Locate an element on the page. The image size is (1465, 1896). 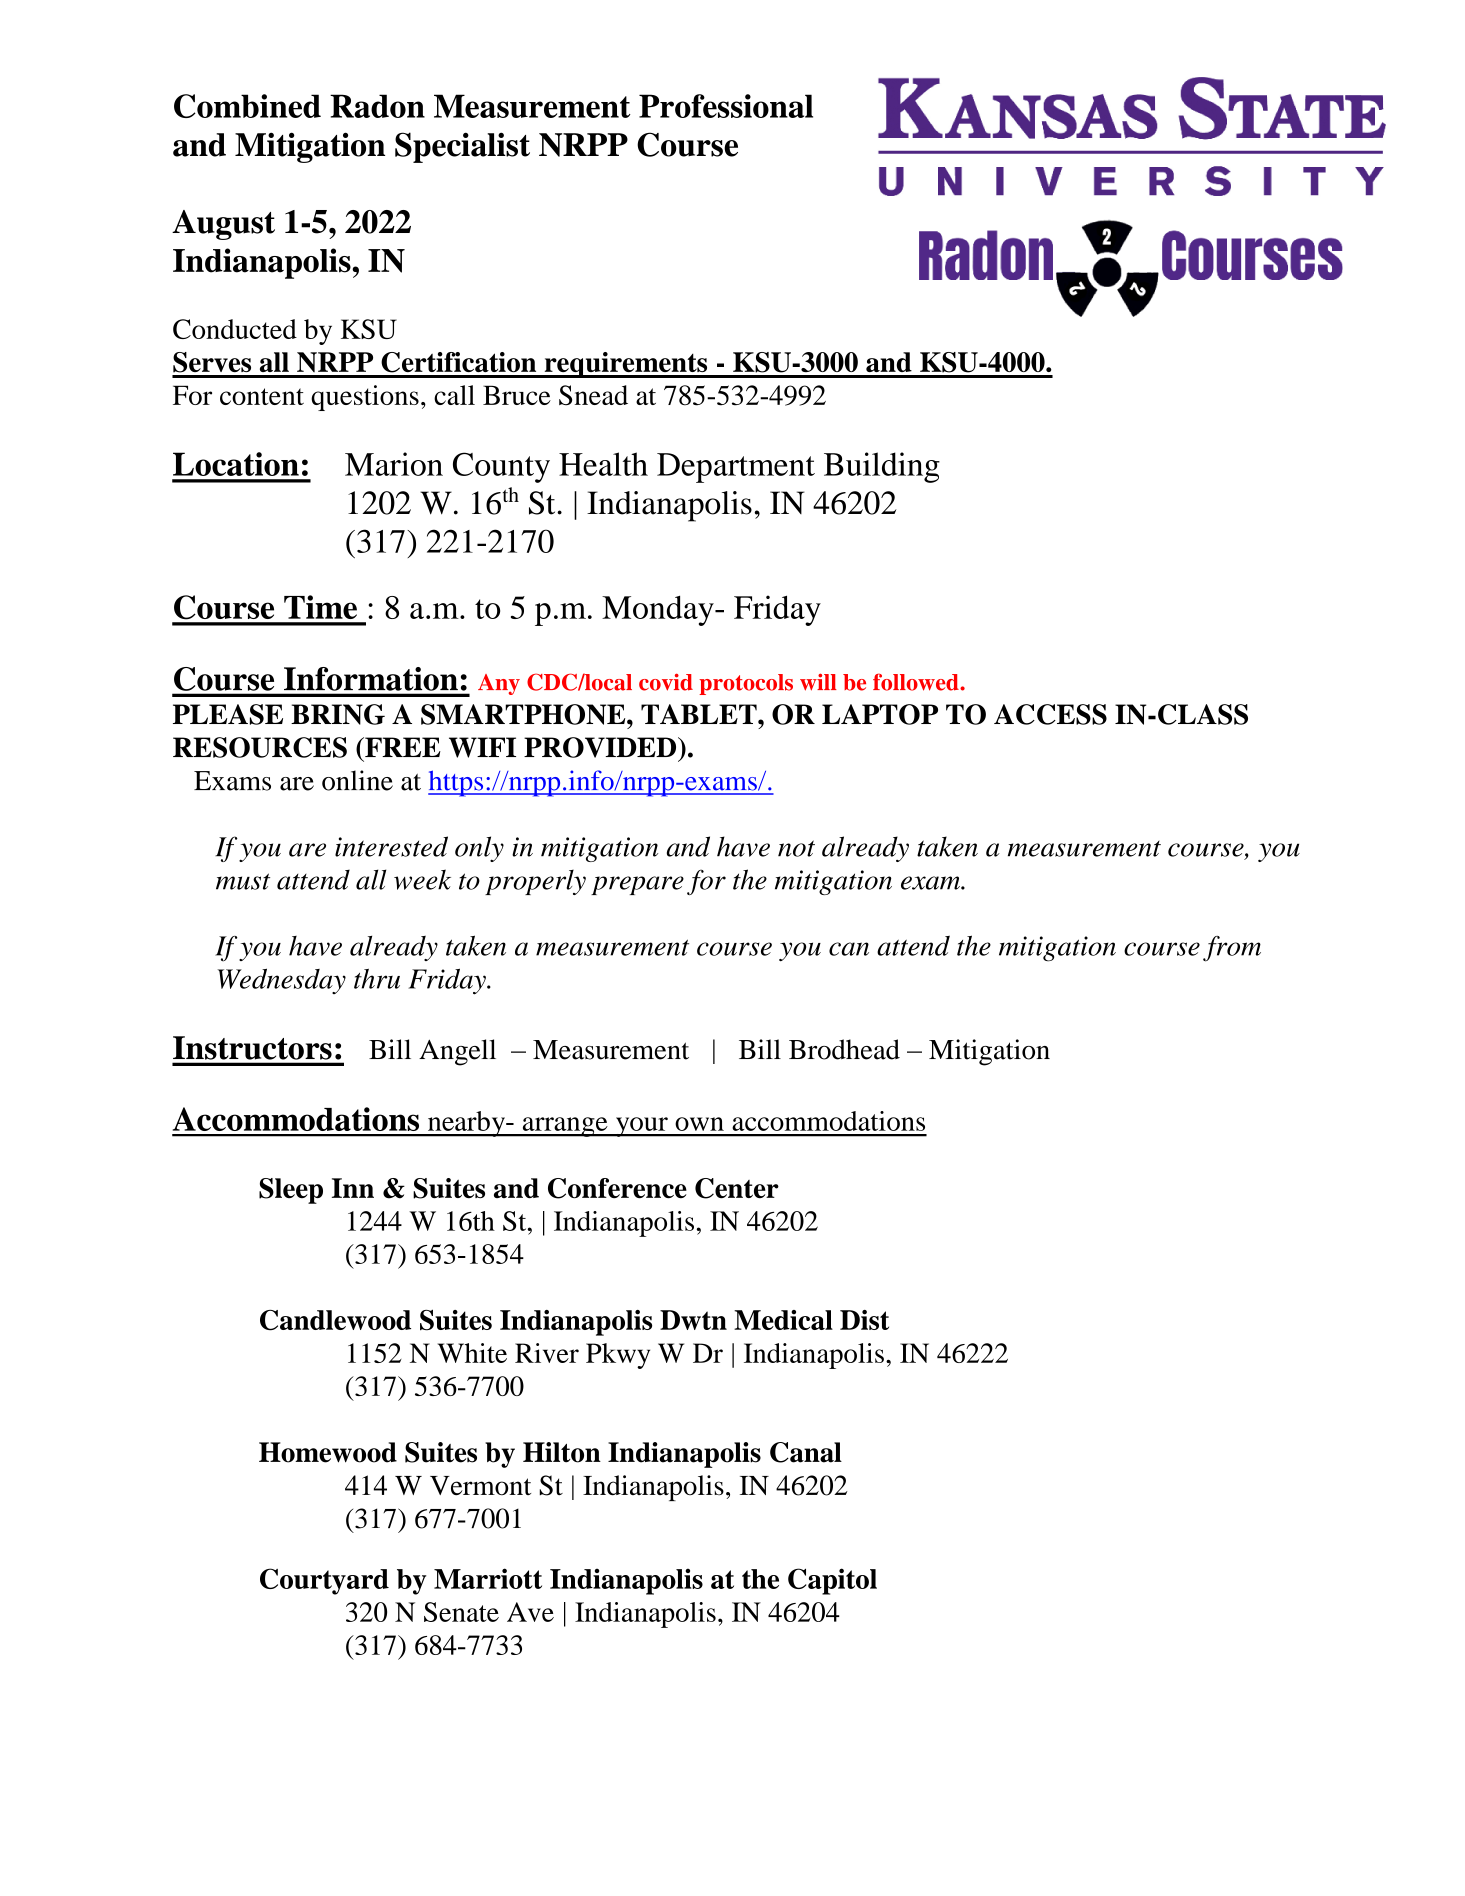
Canal is located at coordinates (806, 1452).
